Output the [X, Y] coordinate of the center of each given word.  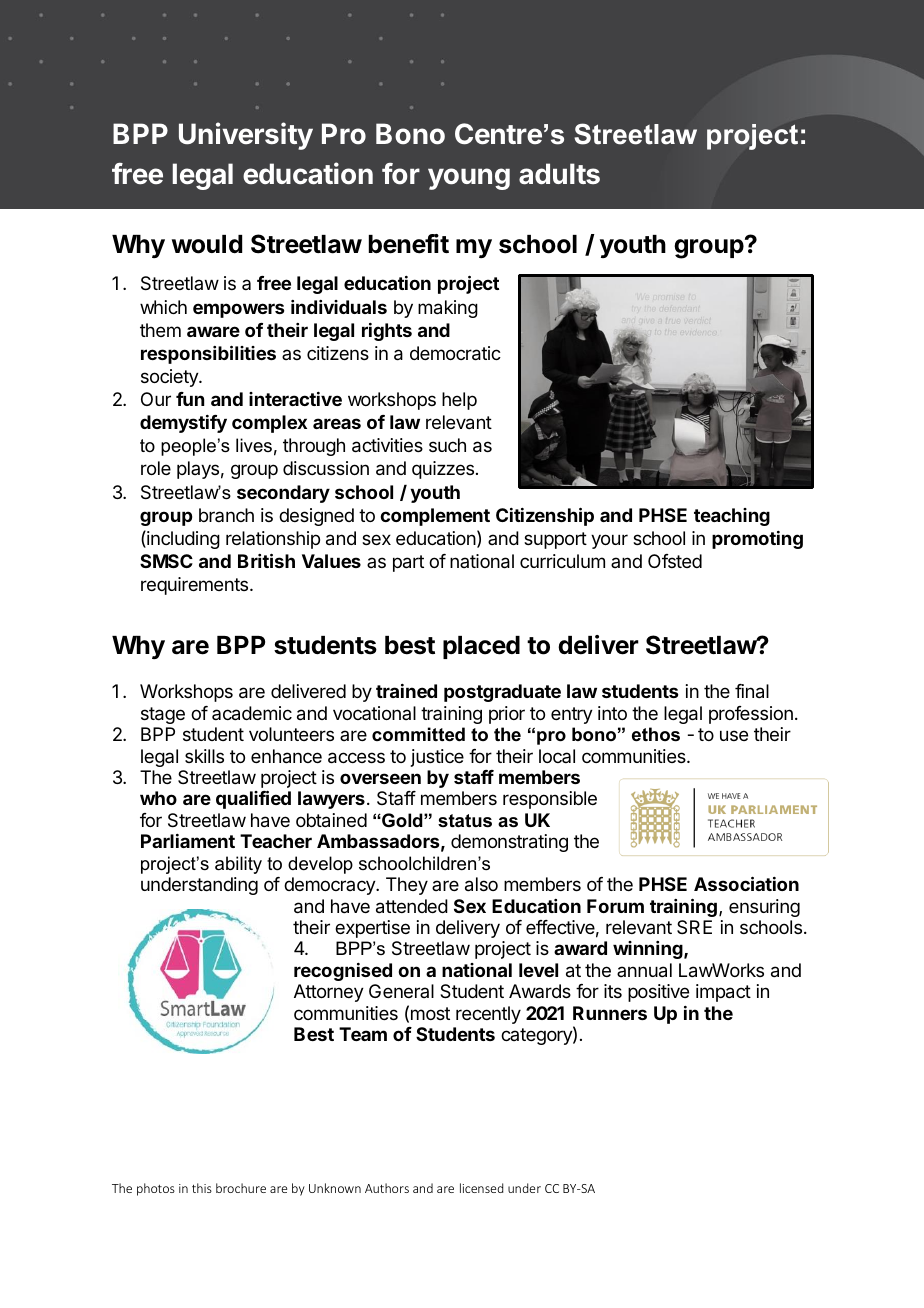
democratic [455, 353]
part [408, 563]
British [266, 560]
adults [559, 174]
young [469, 179]
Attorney [329, 993]
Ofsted [675, 561]
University [246, 136]
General [401, 991]
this [202, 1188]
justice [437, 758]
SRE [694, 927]
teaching [732, 517]
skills [204, 756]
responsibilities [208, 354]
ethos [656, 734]
